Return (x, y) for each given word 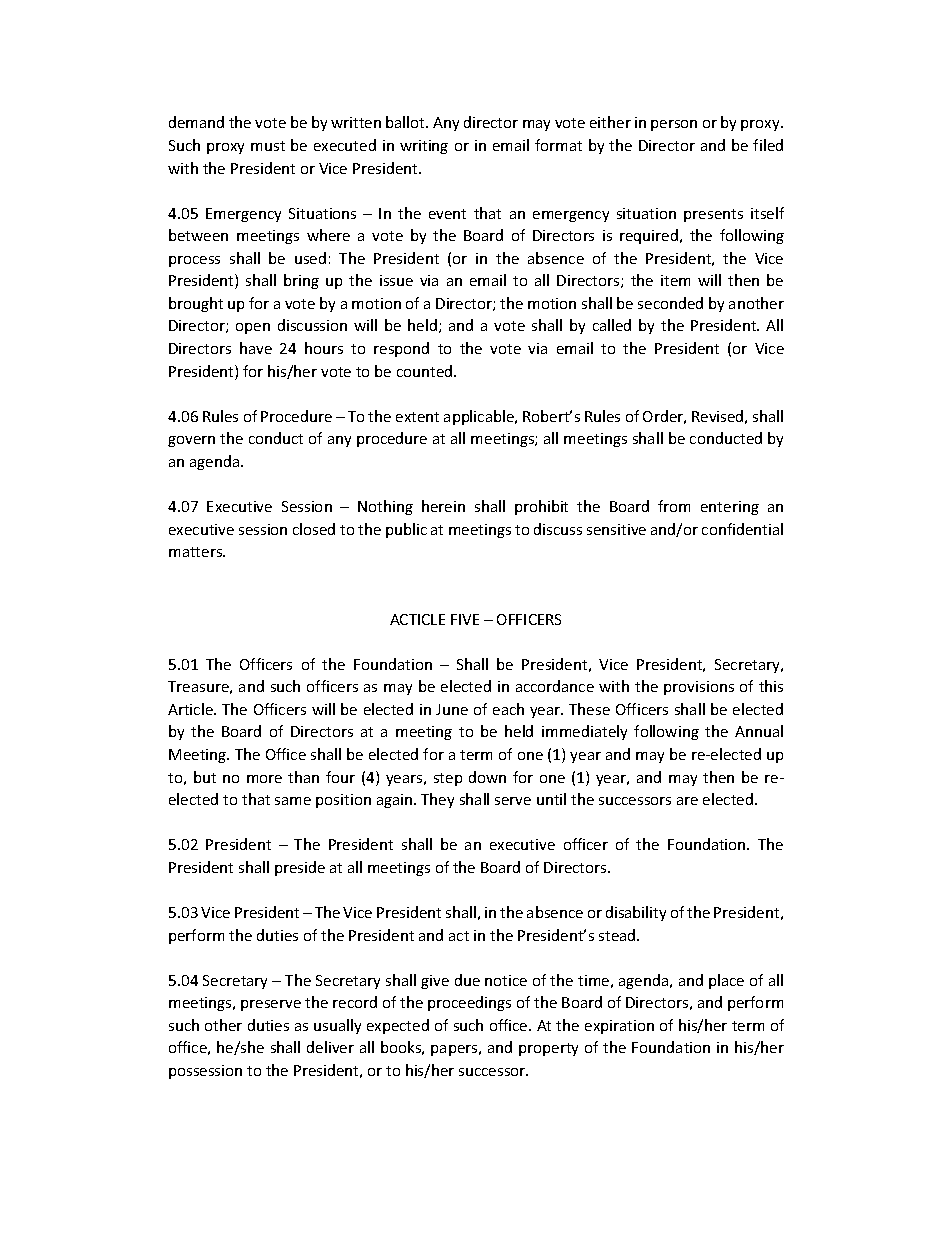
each (508, 709)
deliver (330, 1047)
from (674, 506)
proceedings (469, 1003)
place (726, 981)
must (268, 146)
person (674, 125)
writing (424, 147)
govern (191, 441)
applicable (480, 417)
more (264, 779)
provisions (699, 688)
